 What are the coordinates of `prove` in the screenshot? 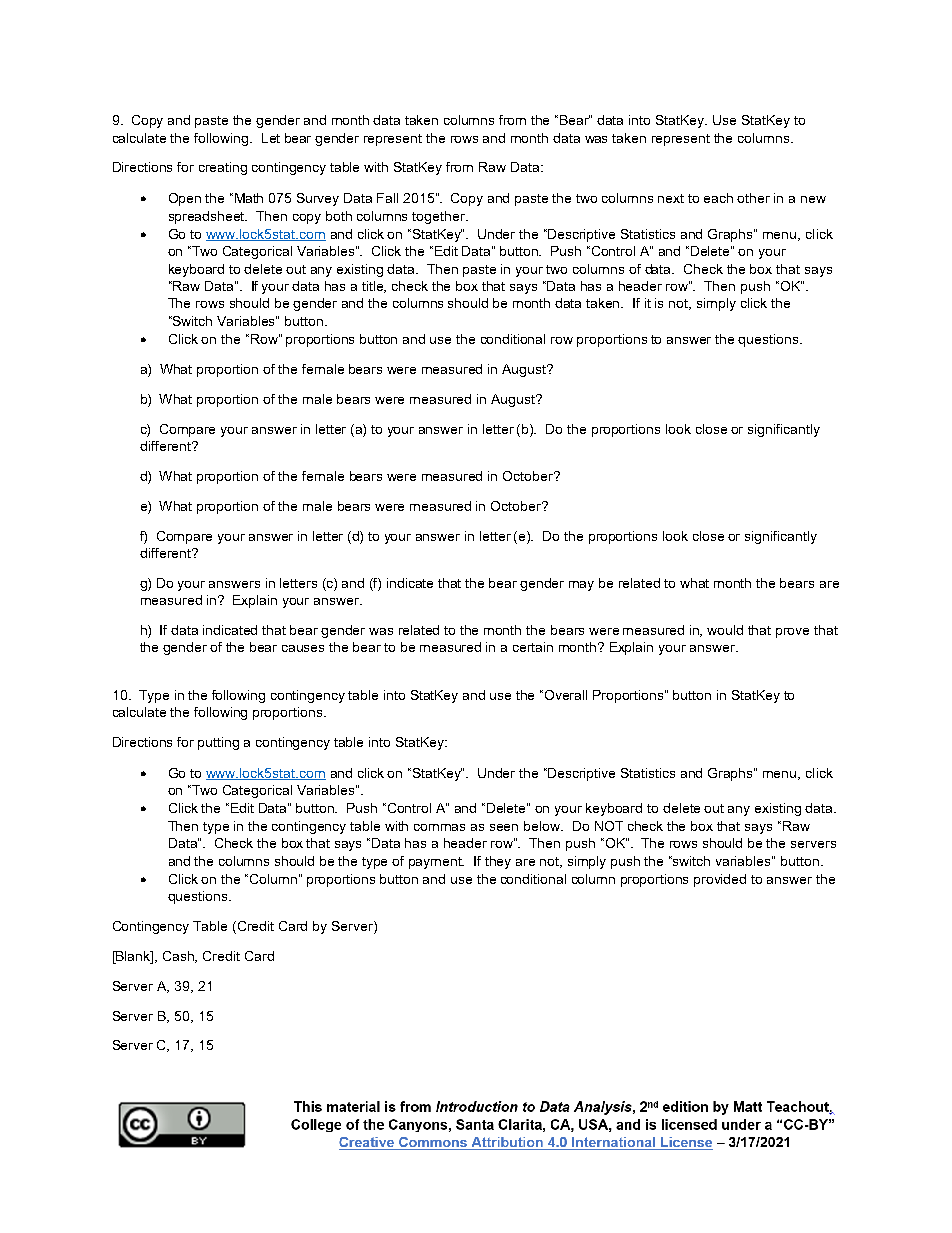 It's located at (792, 633).
